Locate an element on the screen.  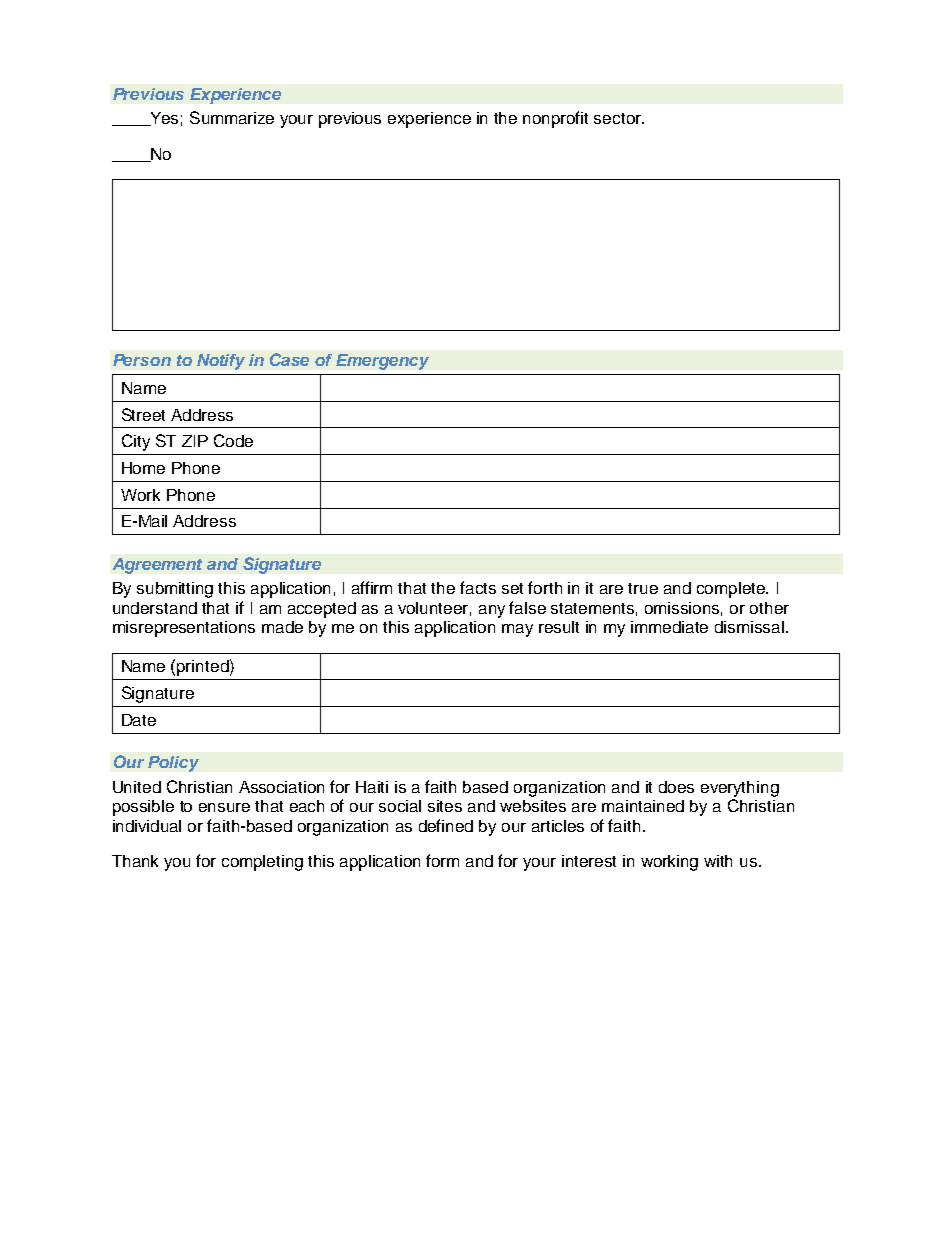
complete is located at coordinates (732, 590).
